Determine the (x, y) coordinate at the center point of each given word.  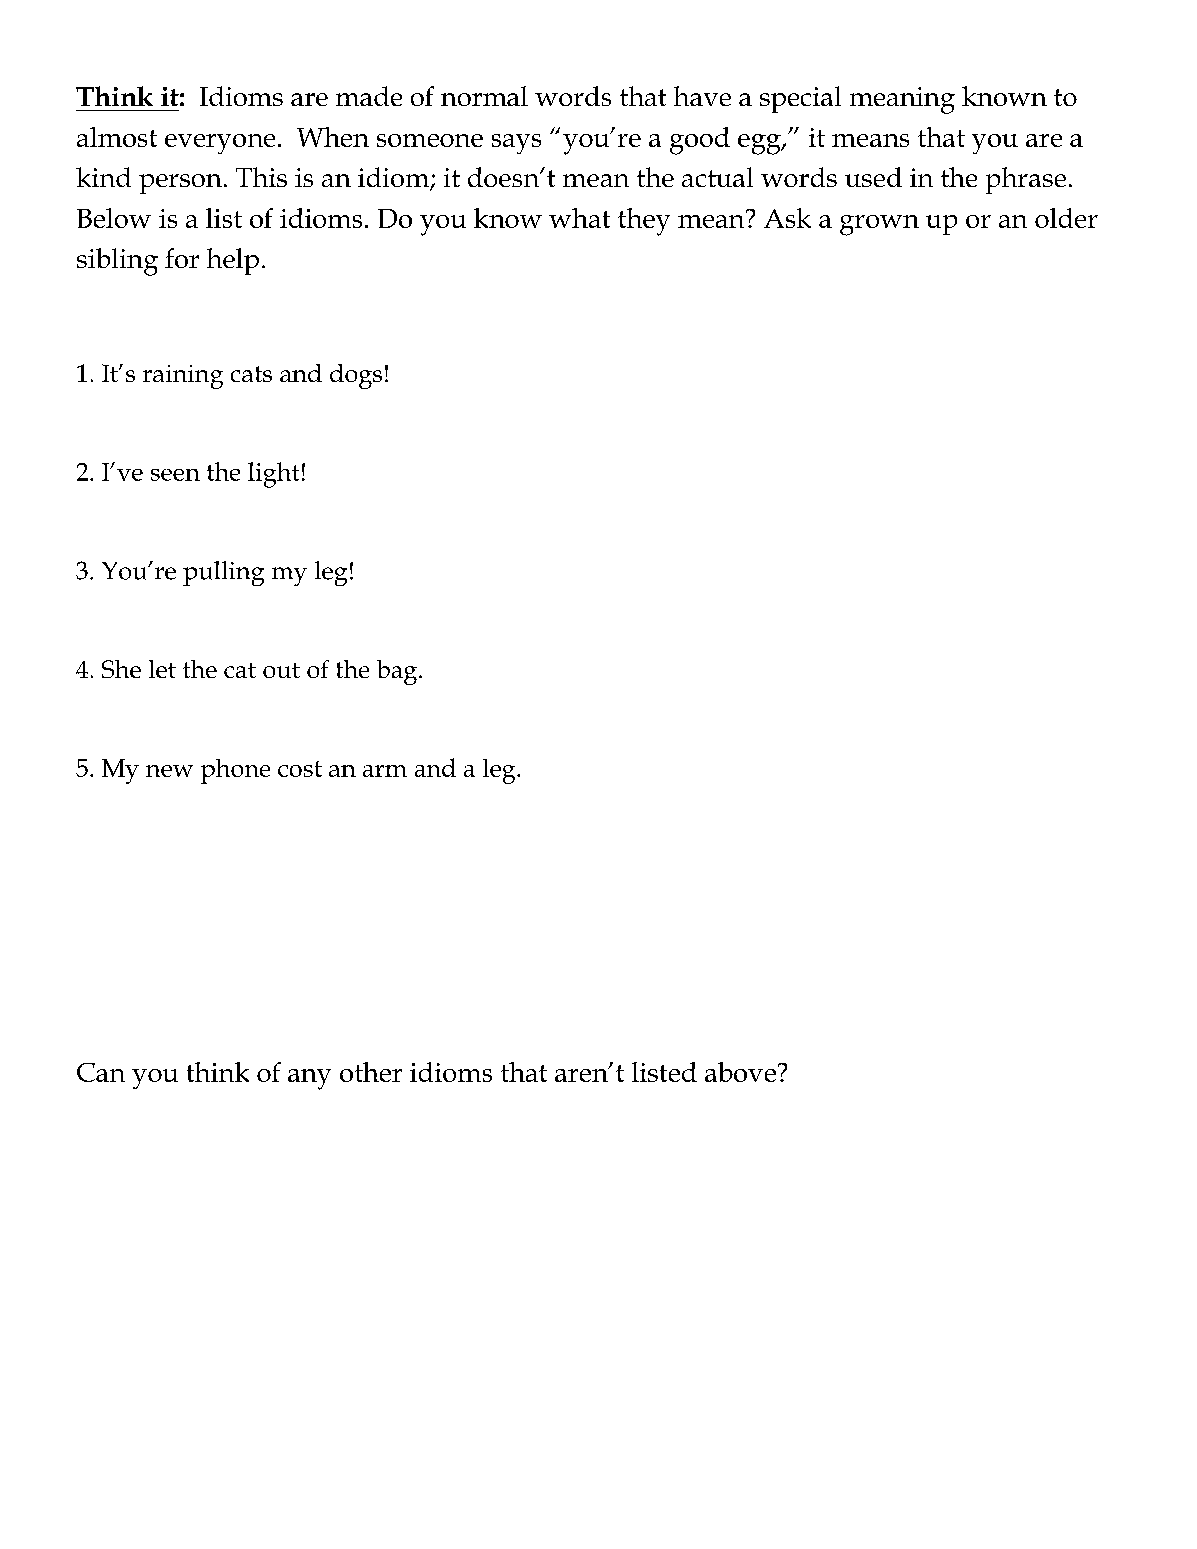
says (516, 144)
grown (879, 225)
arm (385, 771)
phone (235, 771)
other (371, 1072)
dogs (356, 376)
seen (175, 475)
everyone (220, 144)
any (309, 1079)
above (740, 1072)
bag (398, 672)
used (873, 177)
